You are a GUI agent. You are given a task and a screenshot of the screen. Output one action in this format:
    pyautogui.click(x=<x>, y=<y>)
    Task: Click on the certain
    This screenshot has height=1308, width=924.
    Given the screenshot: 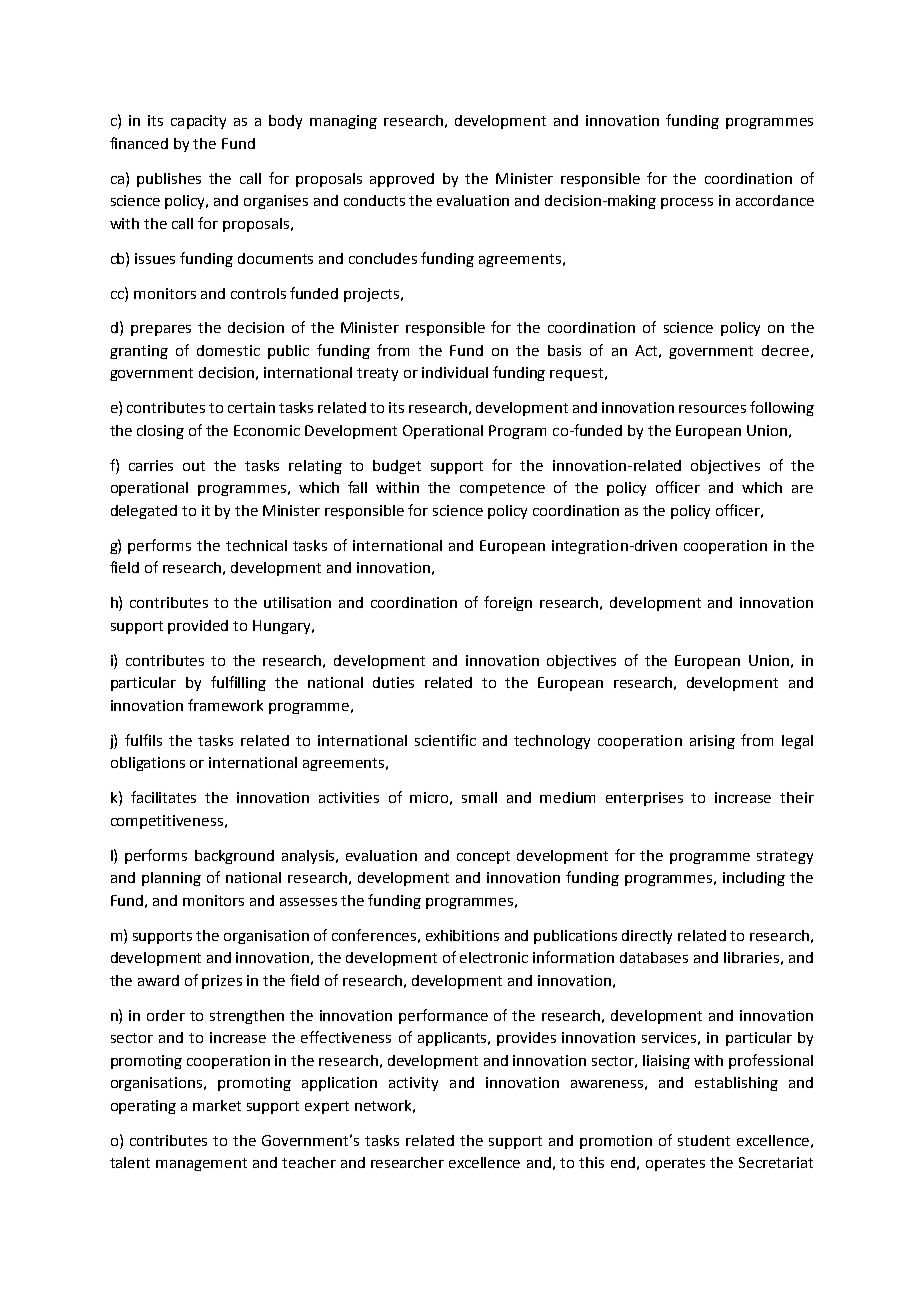 What is the action you would take?
    pyautogui.click(x=251, y=407)
